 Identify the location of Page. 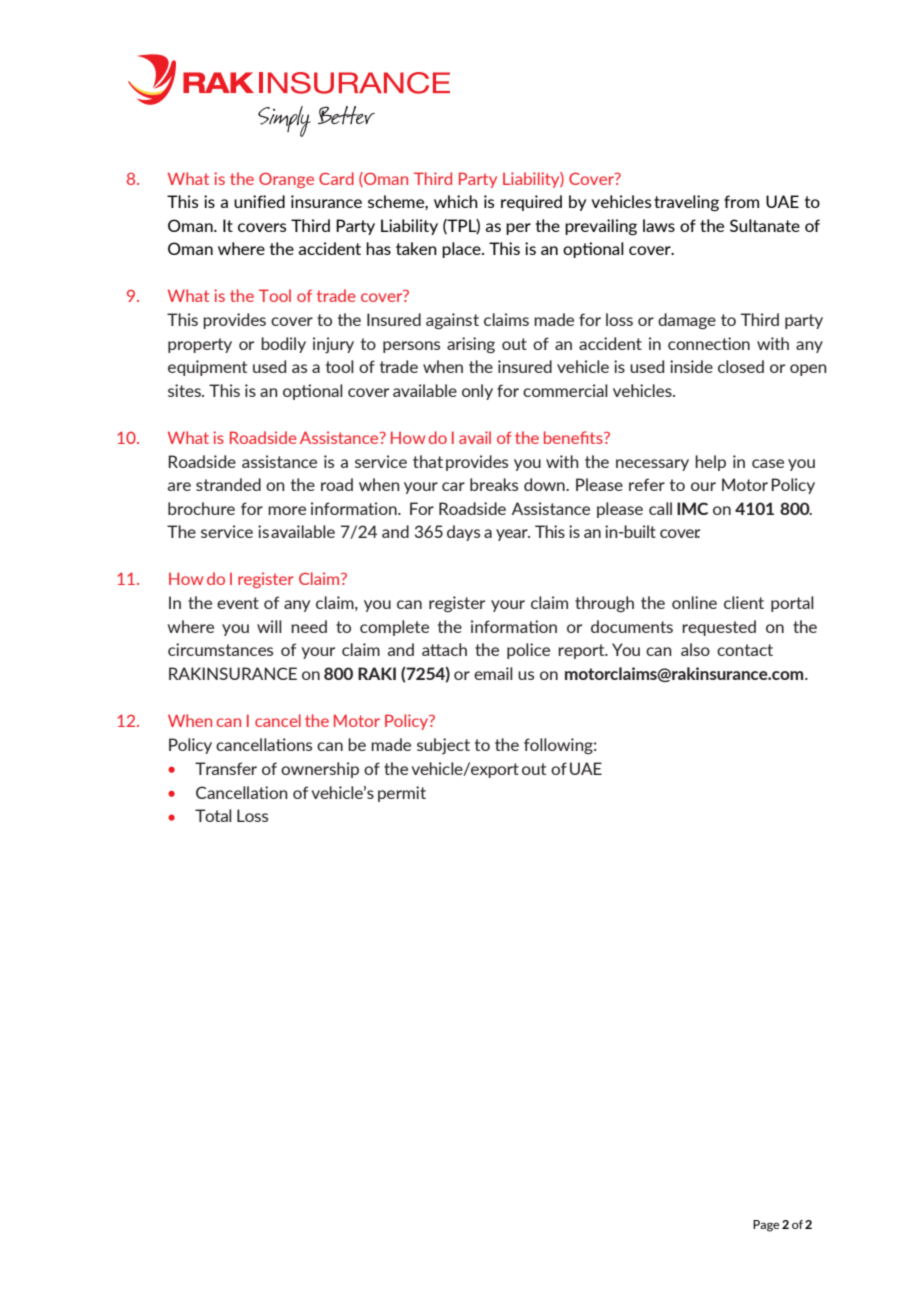
(766, 1226).
